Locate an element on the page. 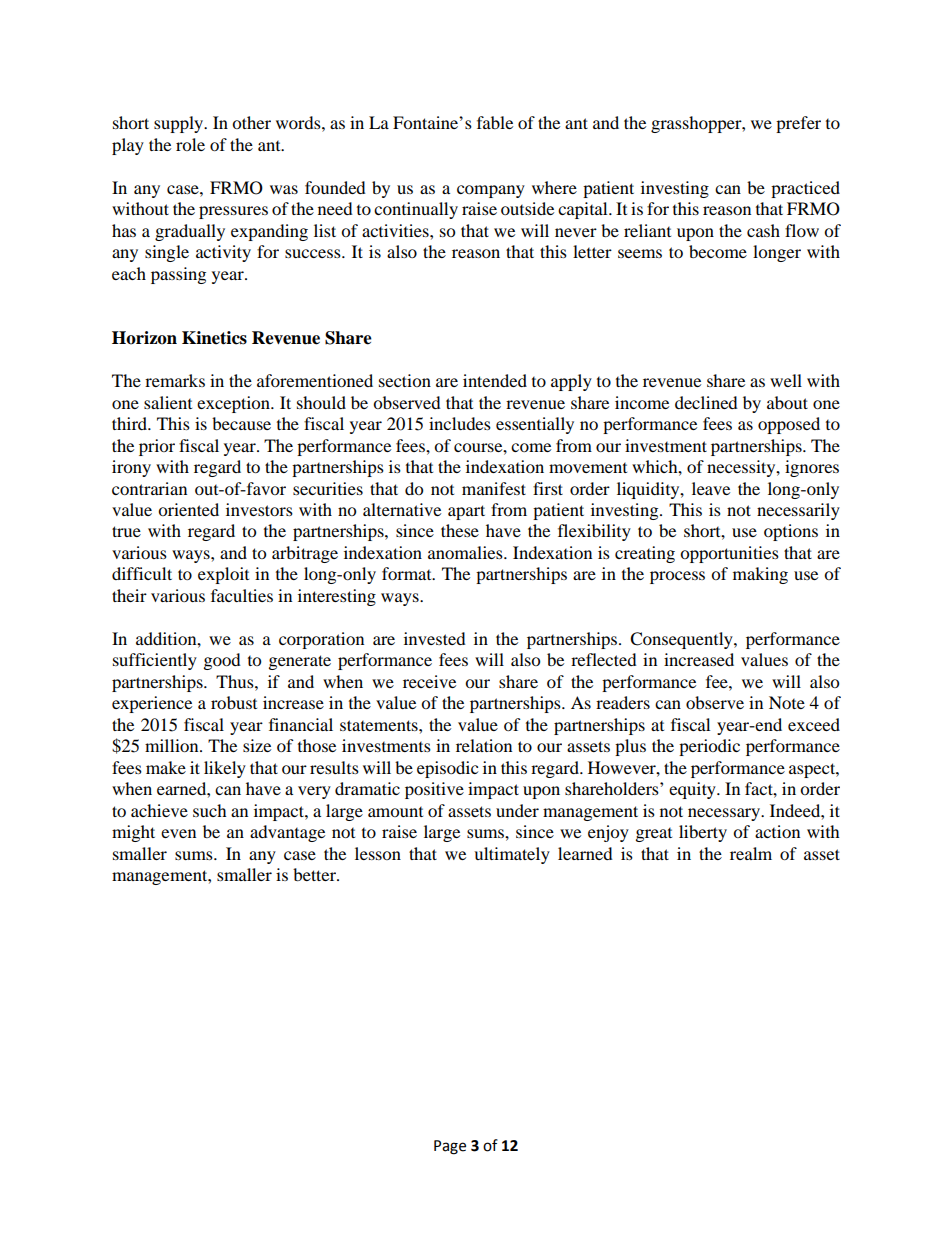 The image size is (952, 1233). fable is located at coordinates (495, 122).
